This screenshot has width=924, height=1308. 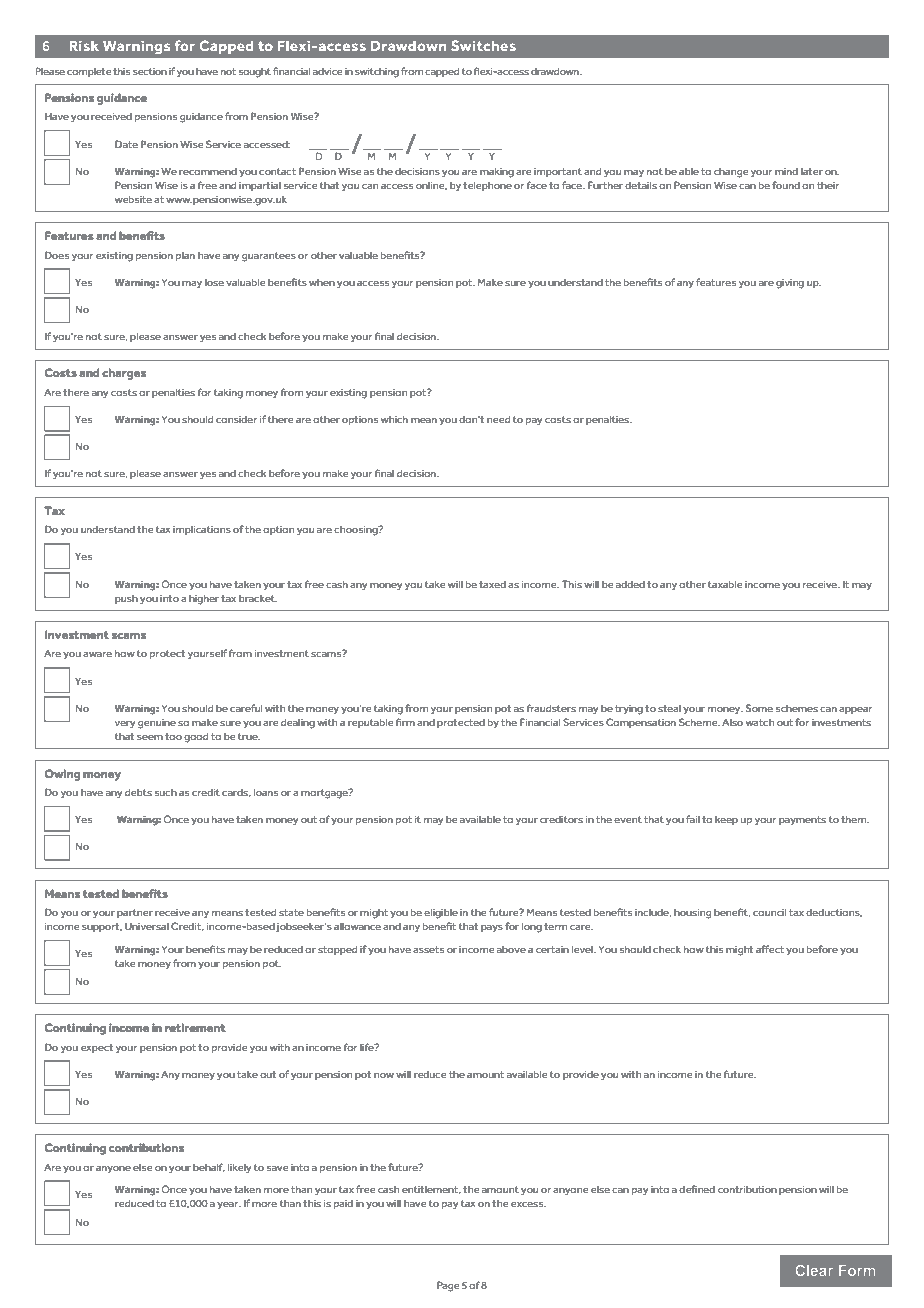 I want to click on mind, so click(x=786, y=171).
